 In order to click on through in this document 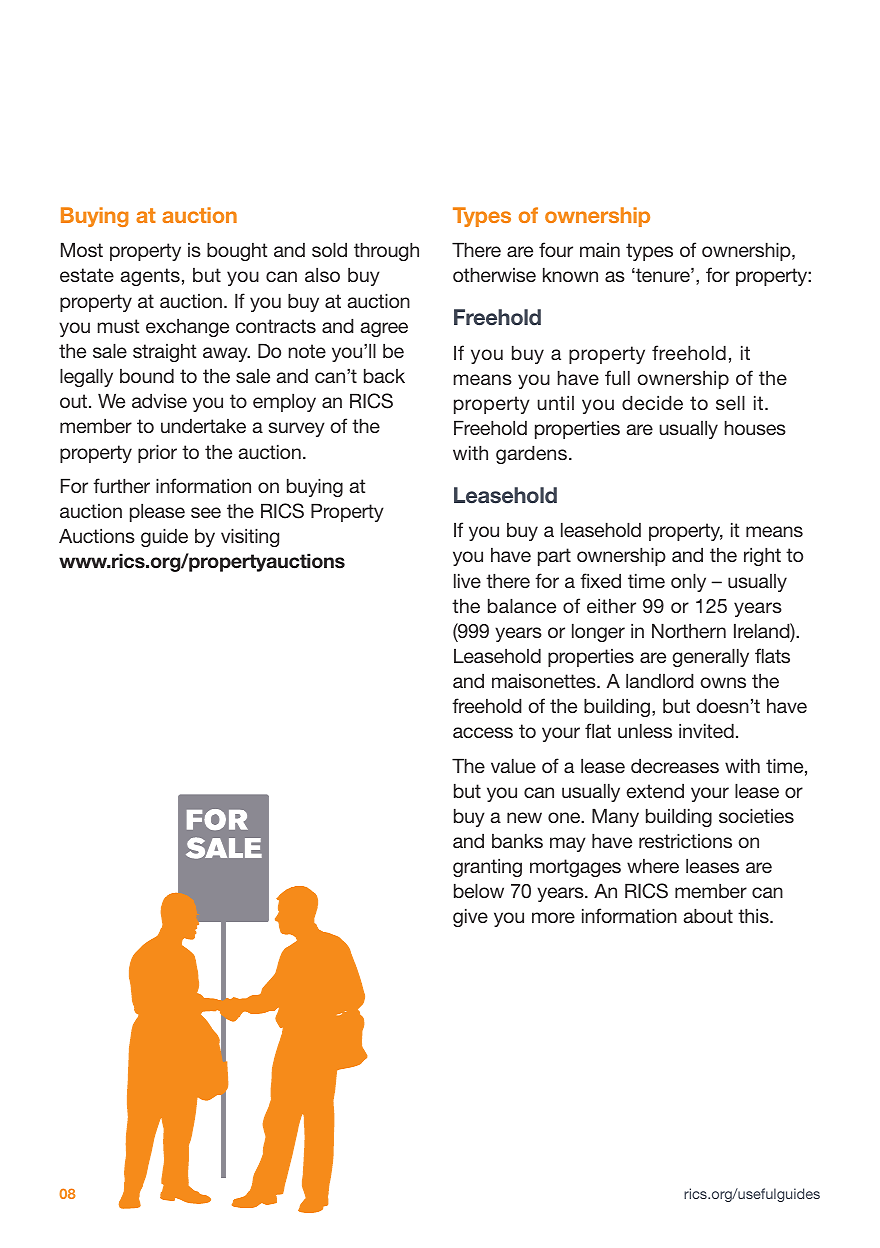, I will do `click(386, 252)`.
